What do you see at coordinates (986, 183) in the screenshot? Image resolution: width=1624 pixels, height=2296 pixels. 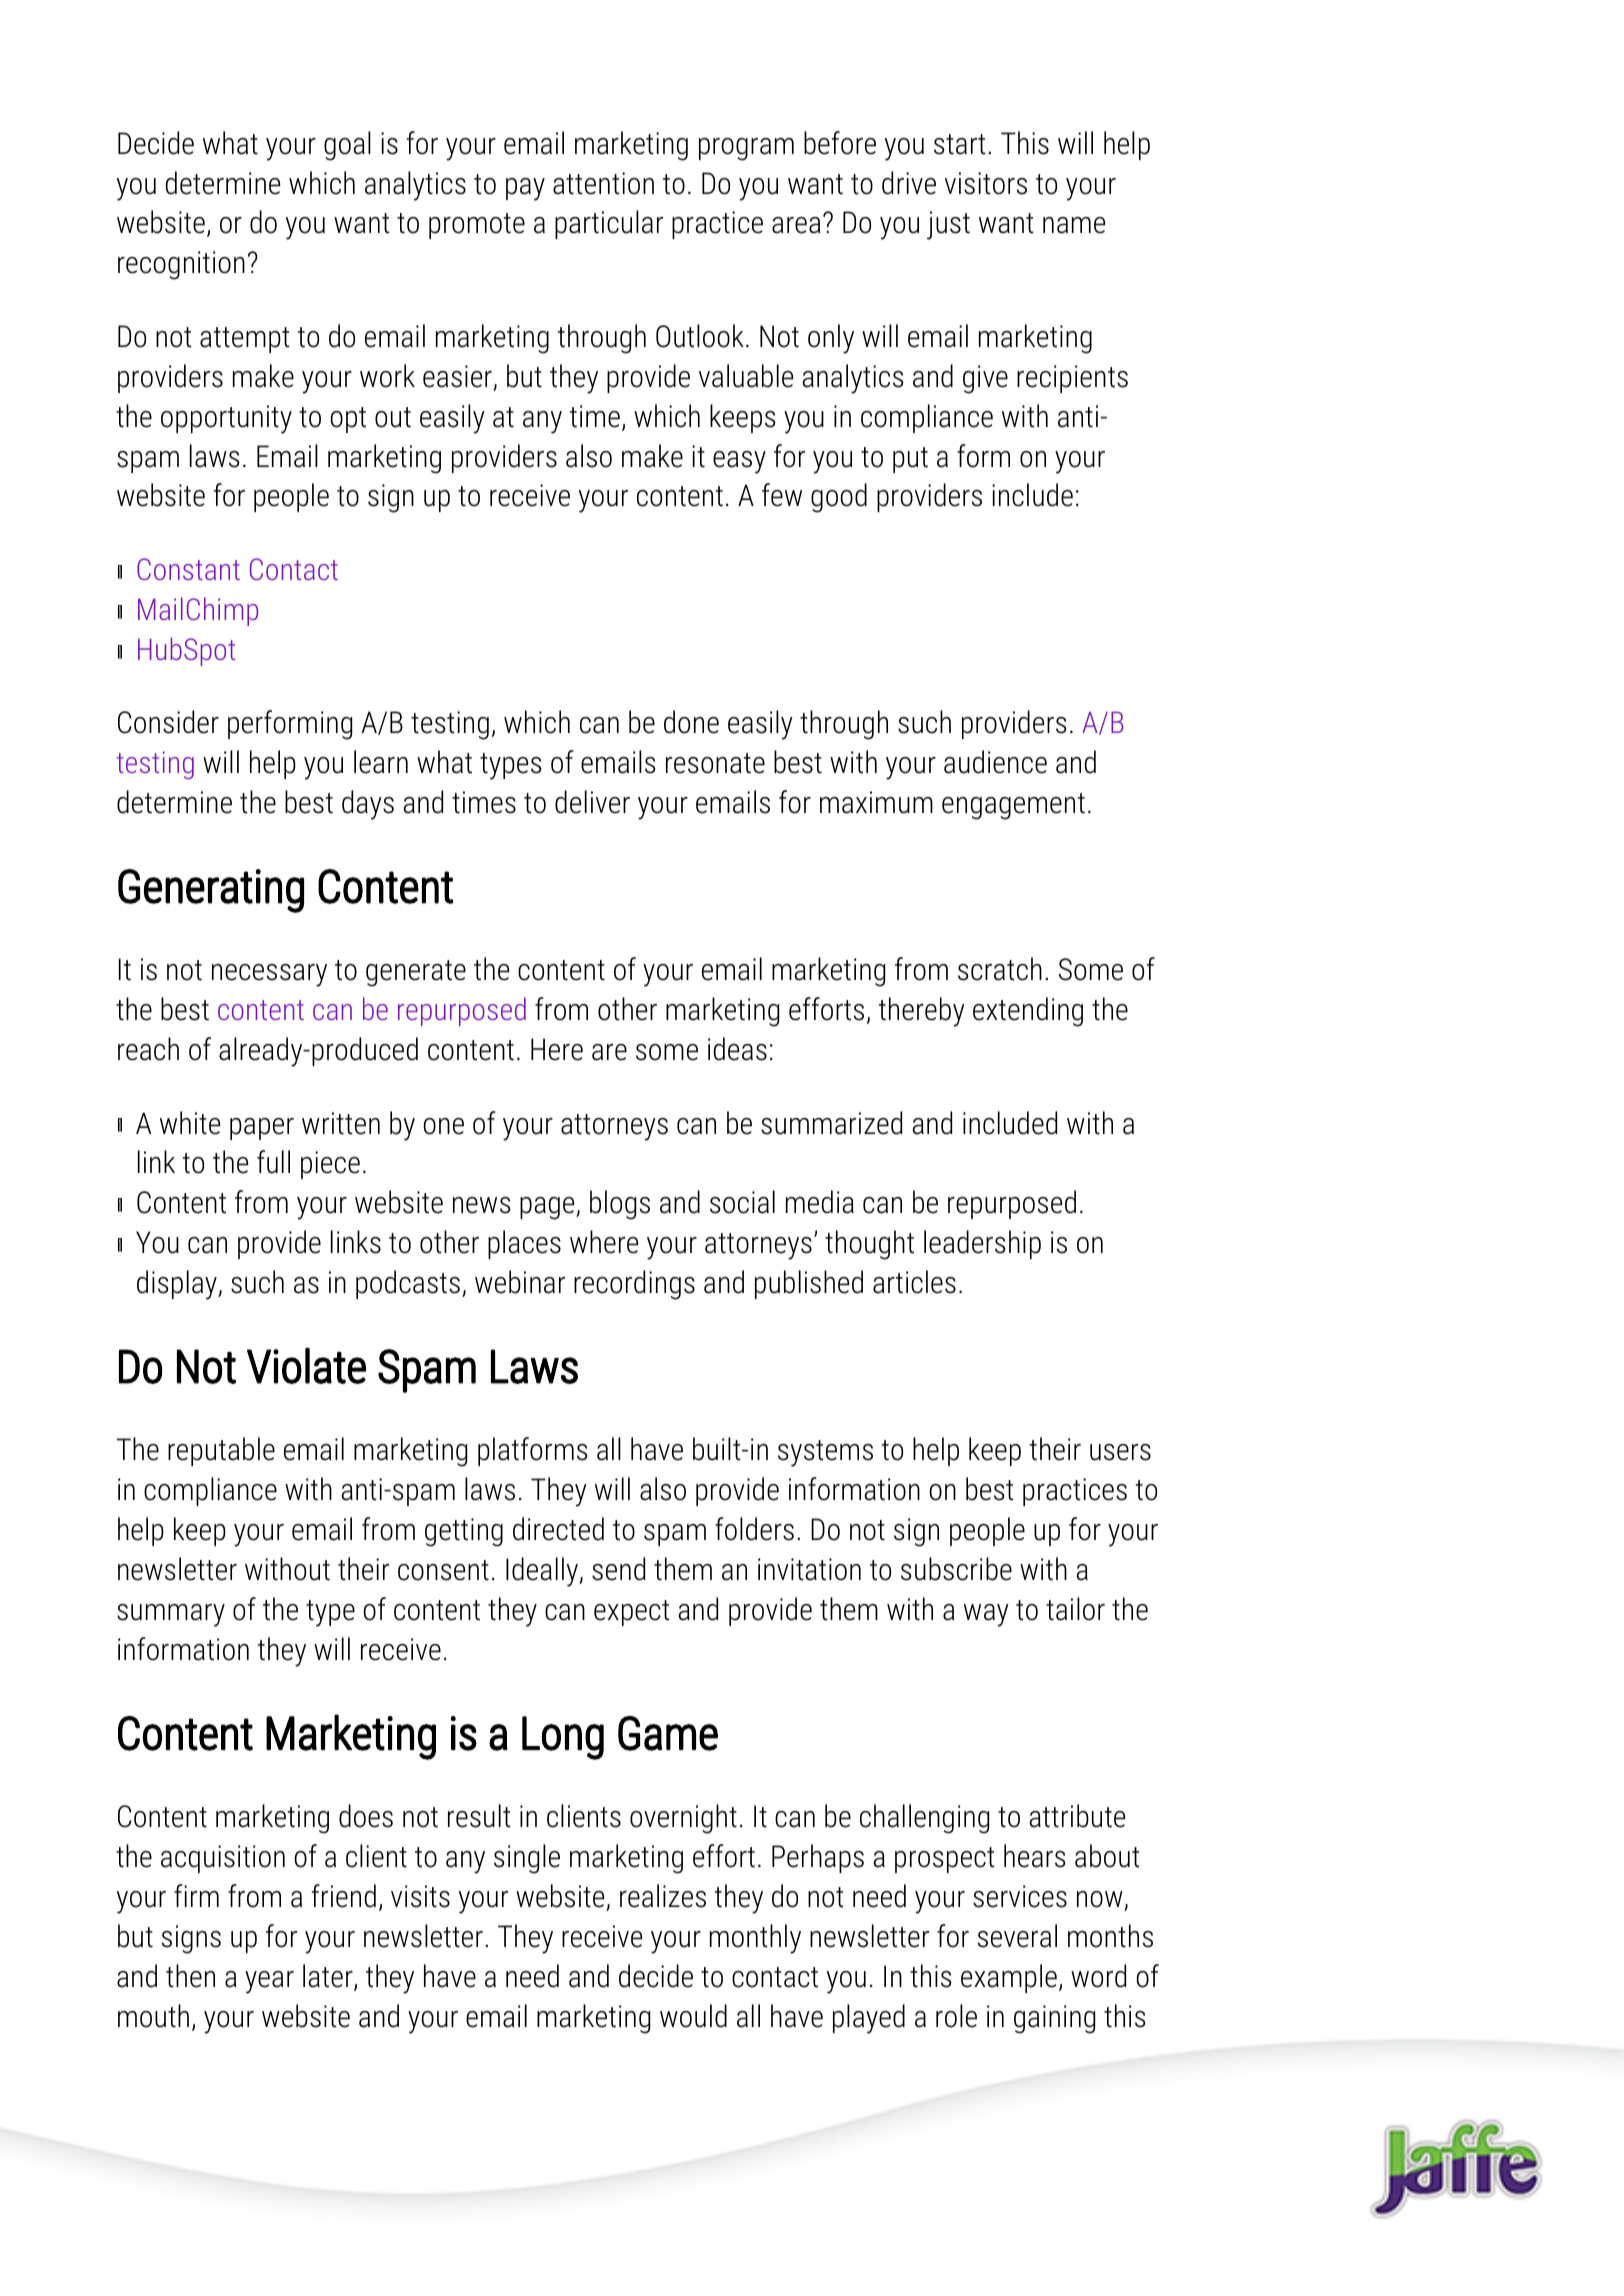 I see `visitors` at bounding box center [986, 183].
